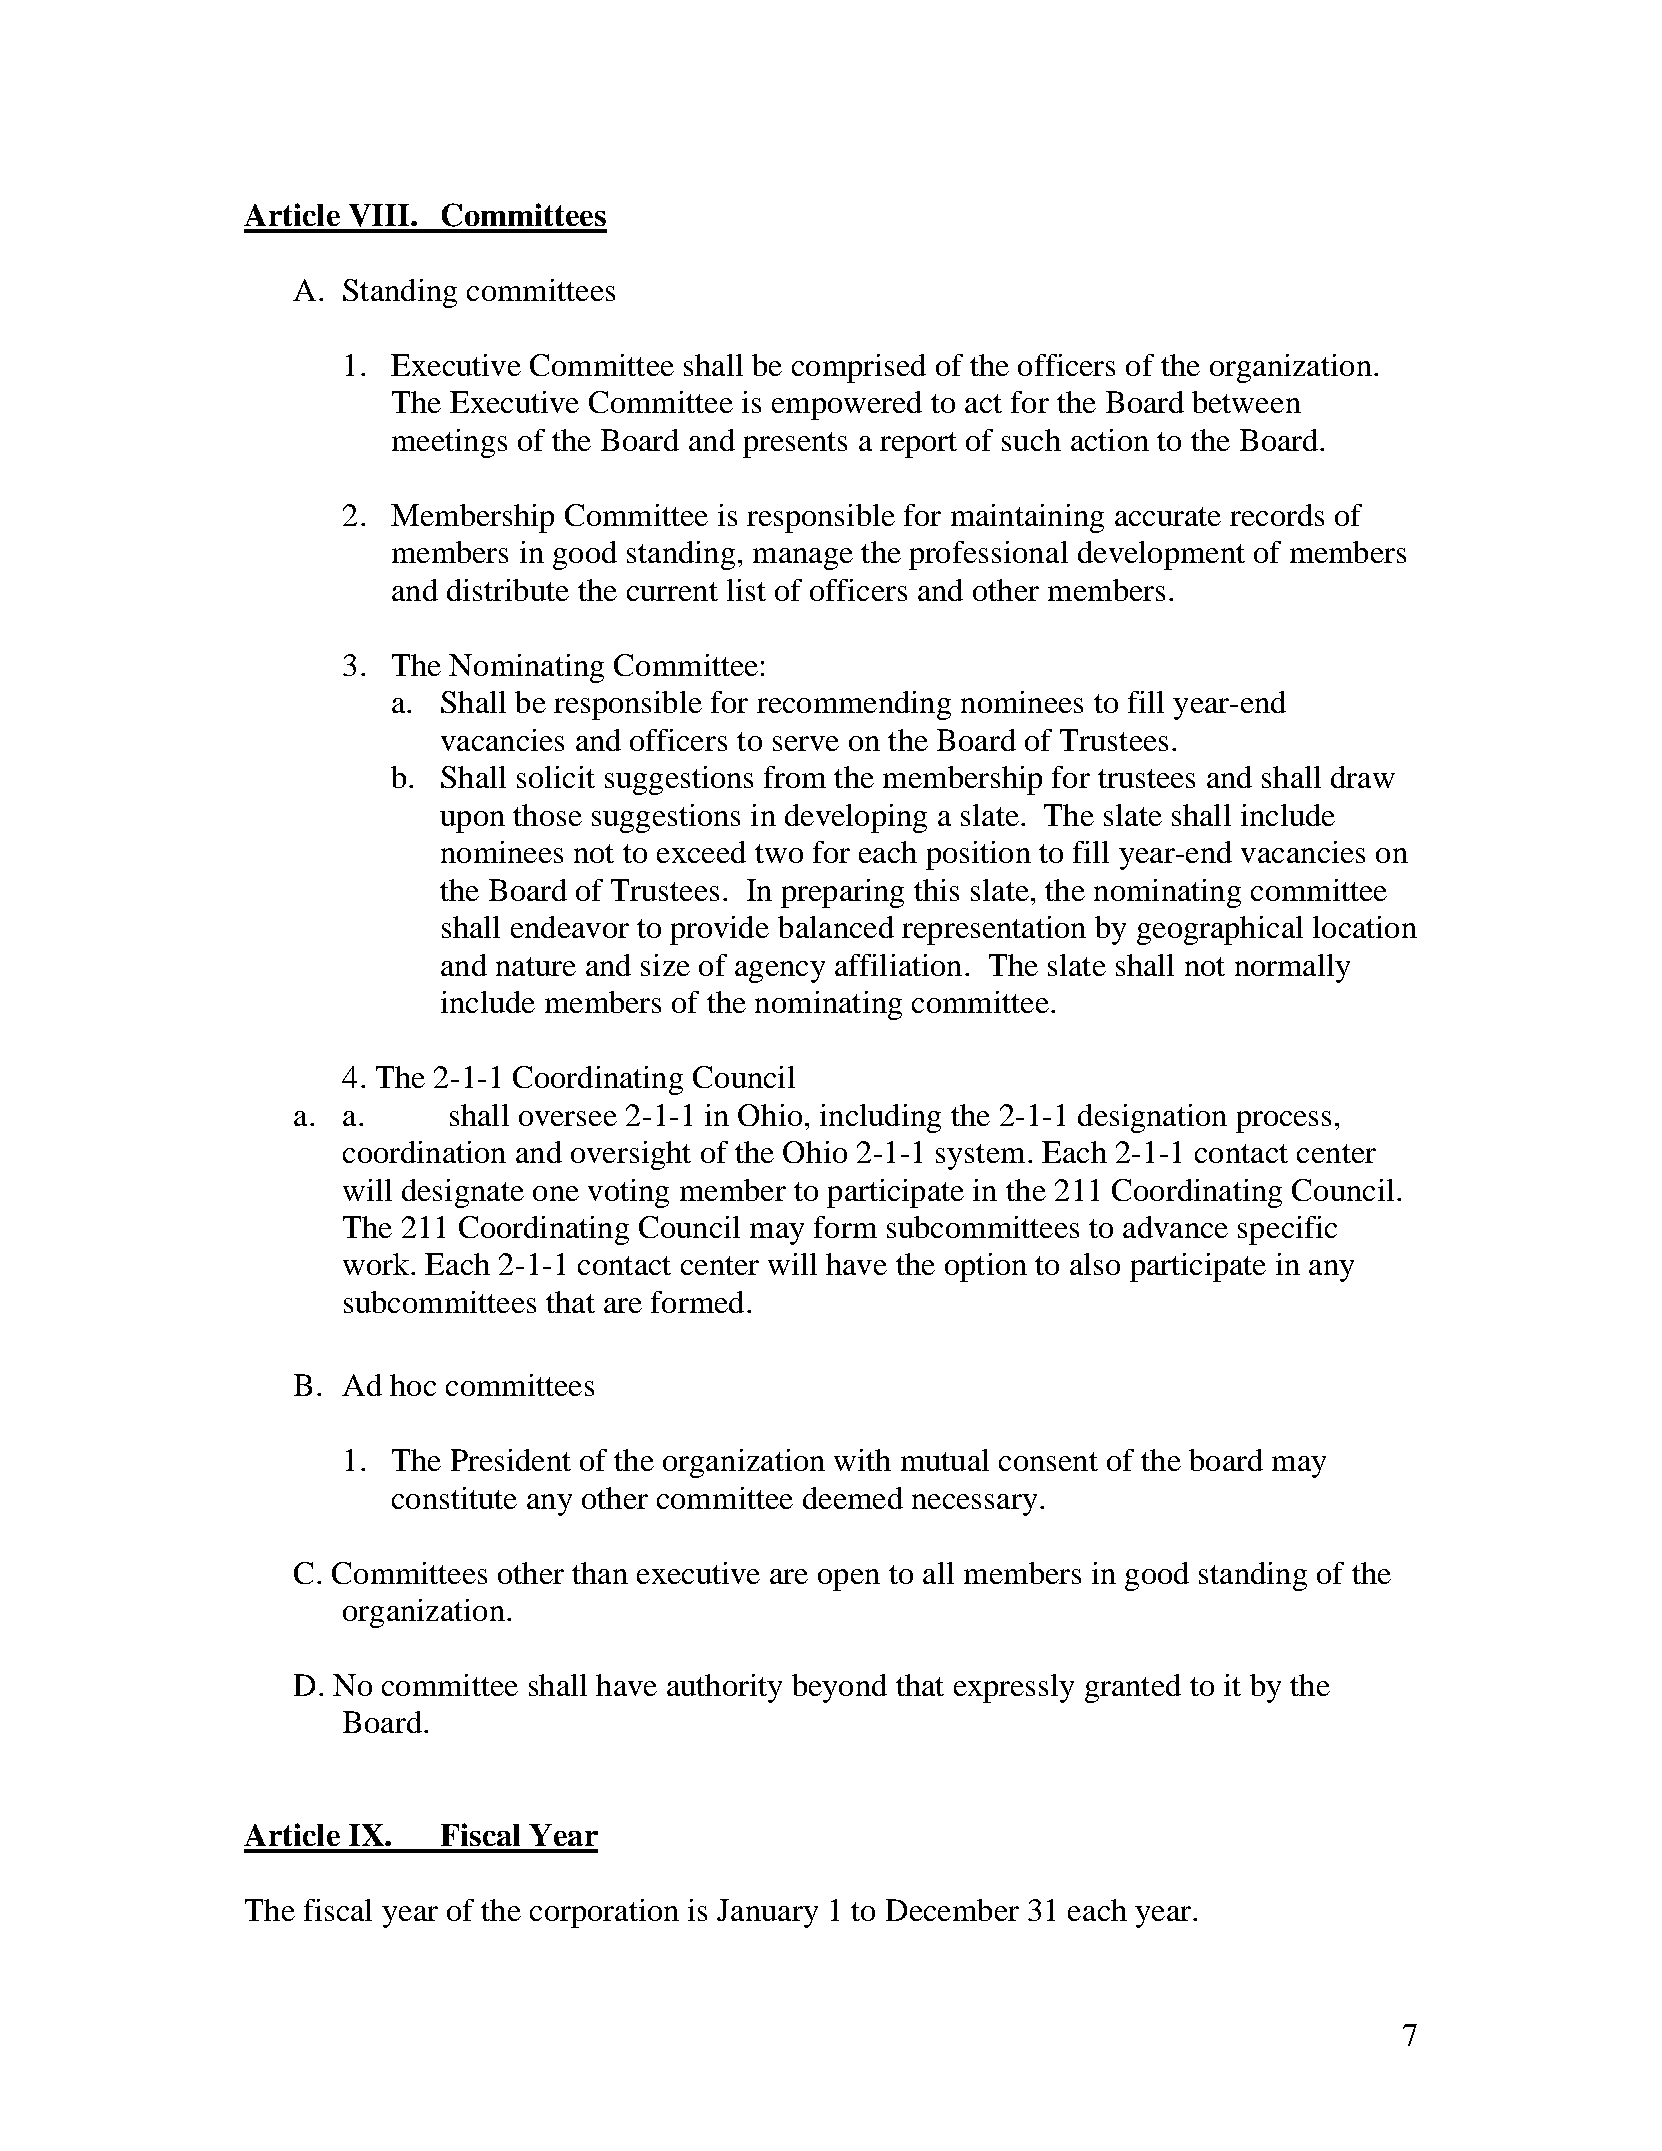 This document has height=2151, width=1662. I want to click on December, so click(952, 1910).
